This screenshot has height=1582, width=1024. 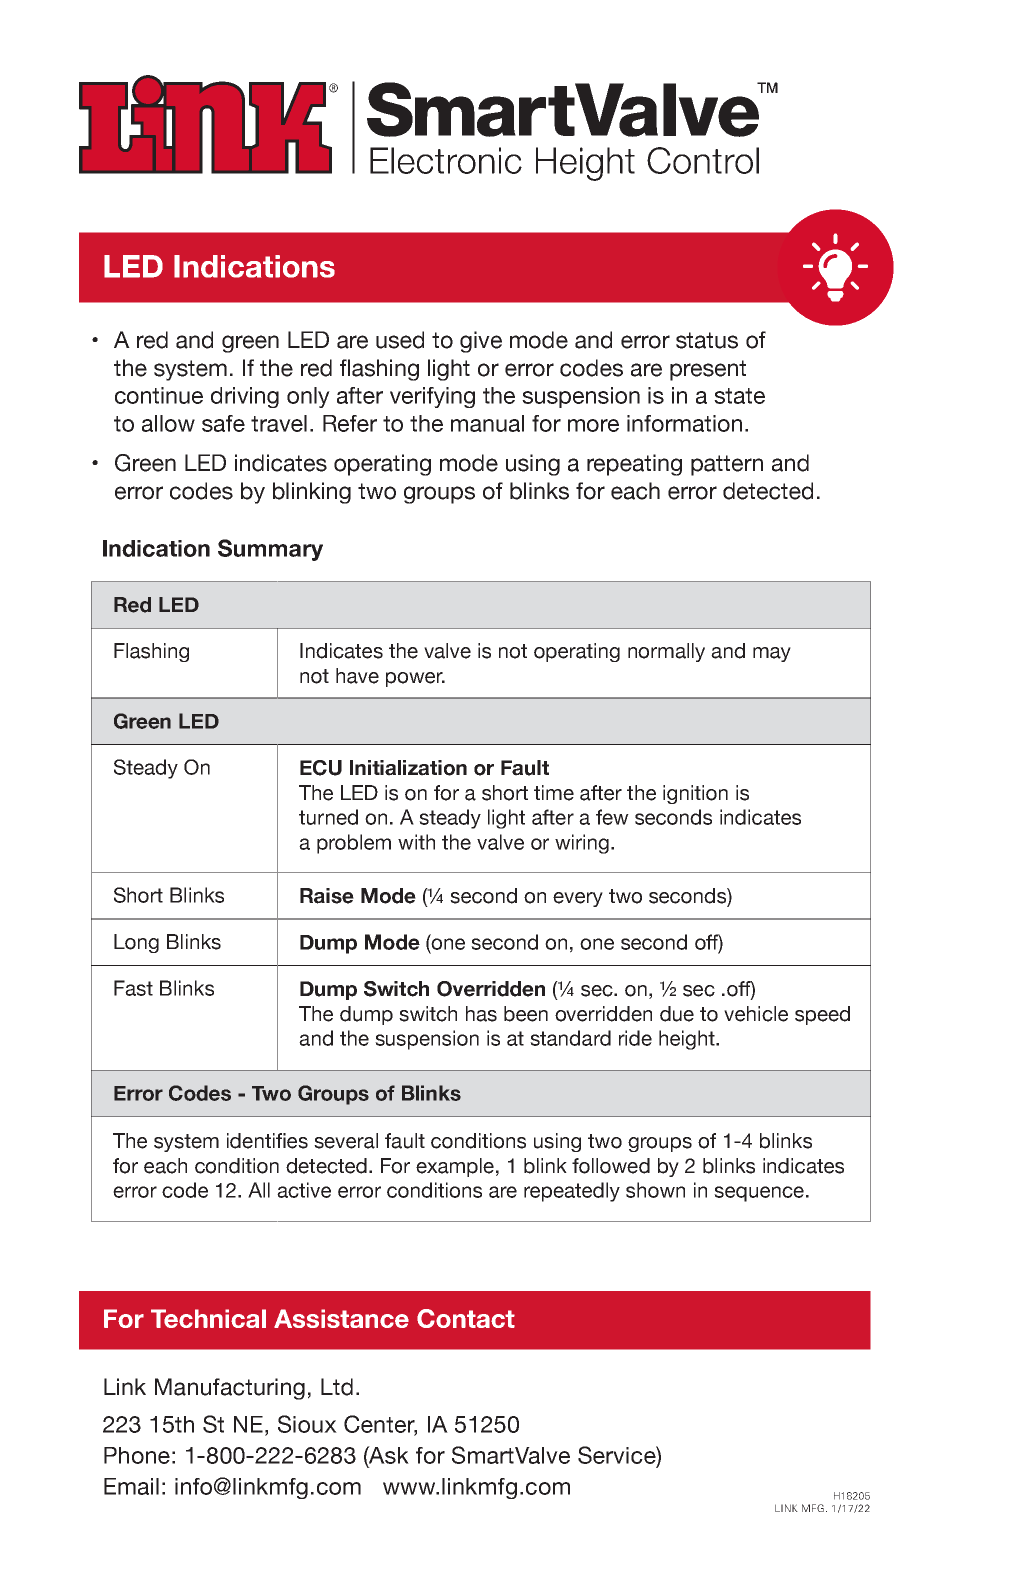 What do you see at coordinates (245, 397) in the screenshot?
I see `driving` at bounding box center [245, 397].
